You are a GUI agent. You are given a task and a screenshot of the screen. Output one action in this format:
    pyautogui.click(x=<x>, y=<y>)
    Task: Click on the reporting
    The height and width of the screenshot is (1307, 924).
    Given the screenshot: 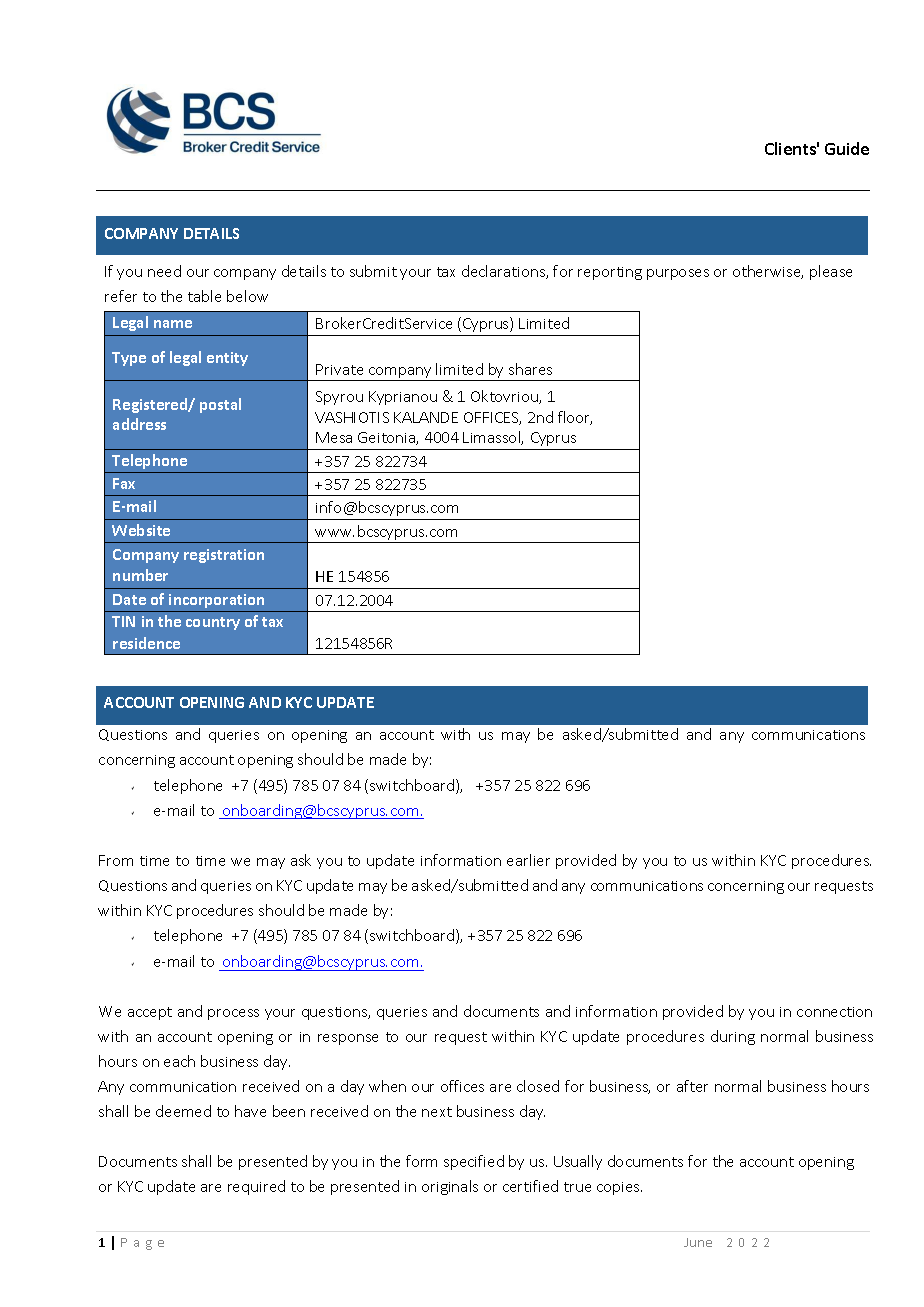 What is the action you would take?
    pyautogui.click(x=610, y=273)
